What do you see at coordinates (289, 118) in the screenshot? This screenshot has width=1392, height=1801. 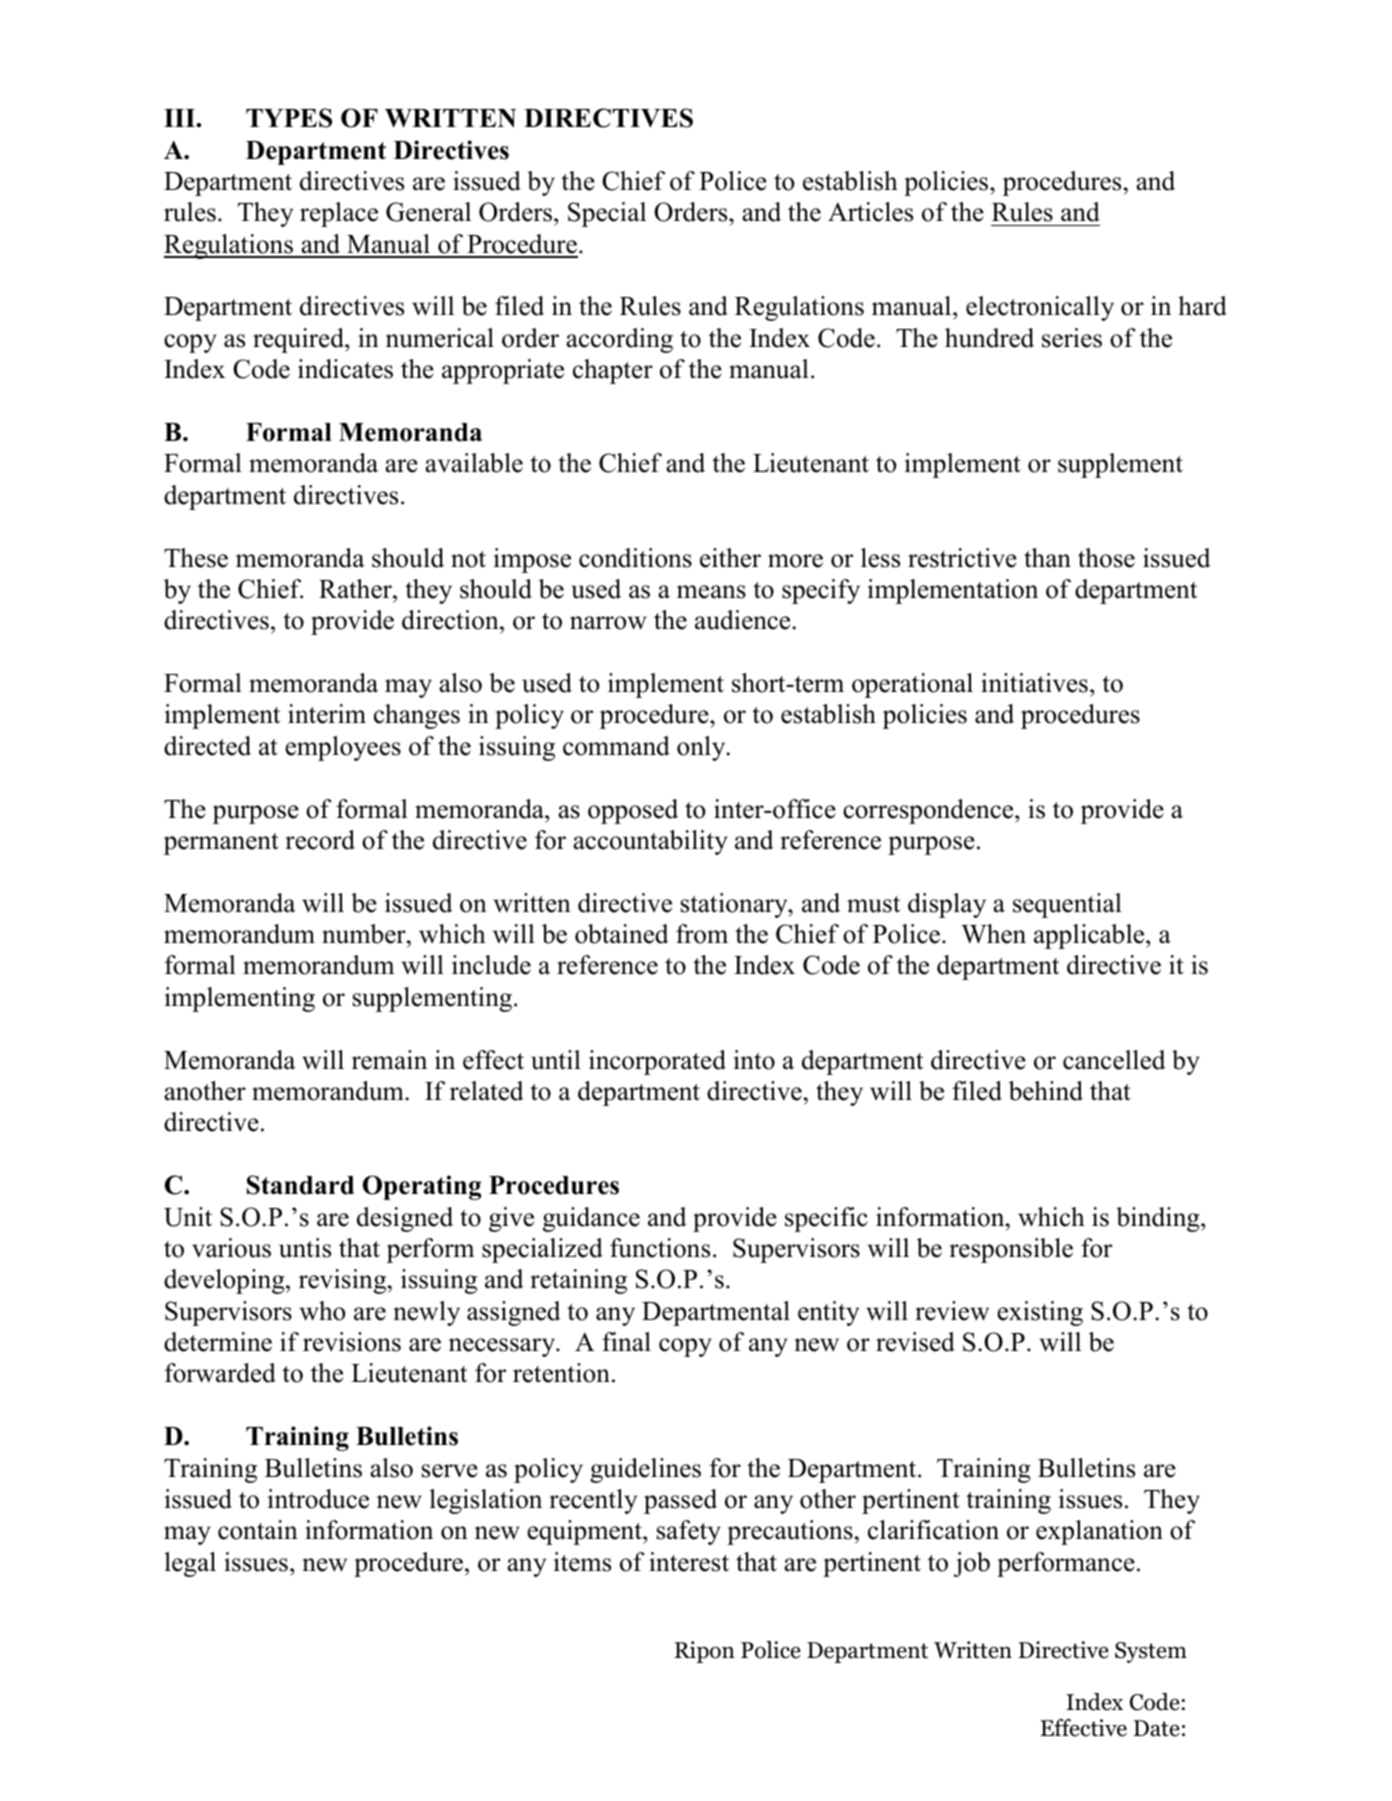 I see `TYPES` at bounding box center [289, 118].
